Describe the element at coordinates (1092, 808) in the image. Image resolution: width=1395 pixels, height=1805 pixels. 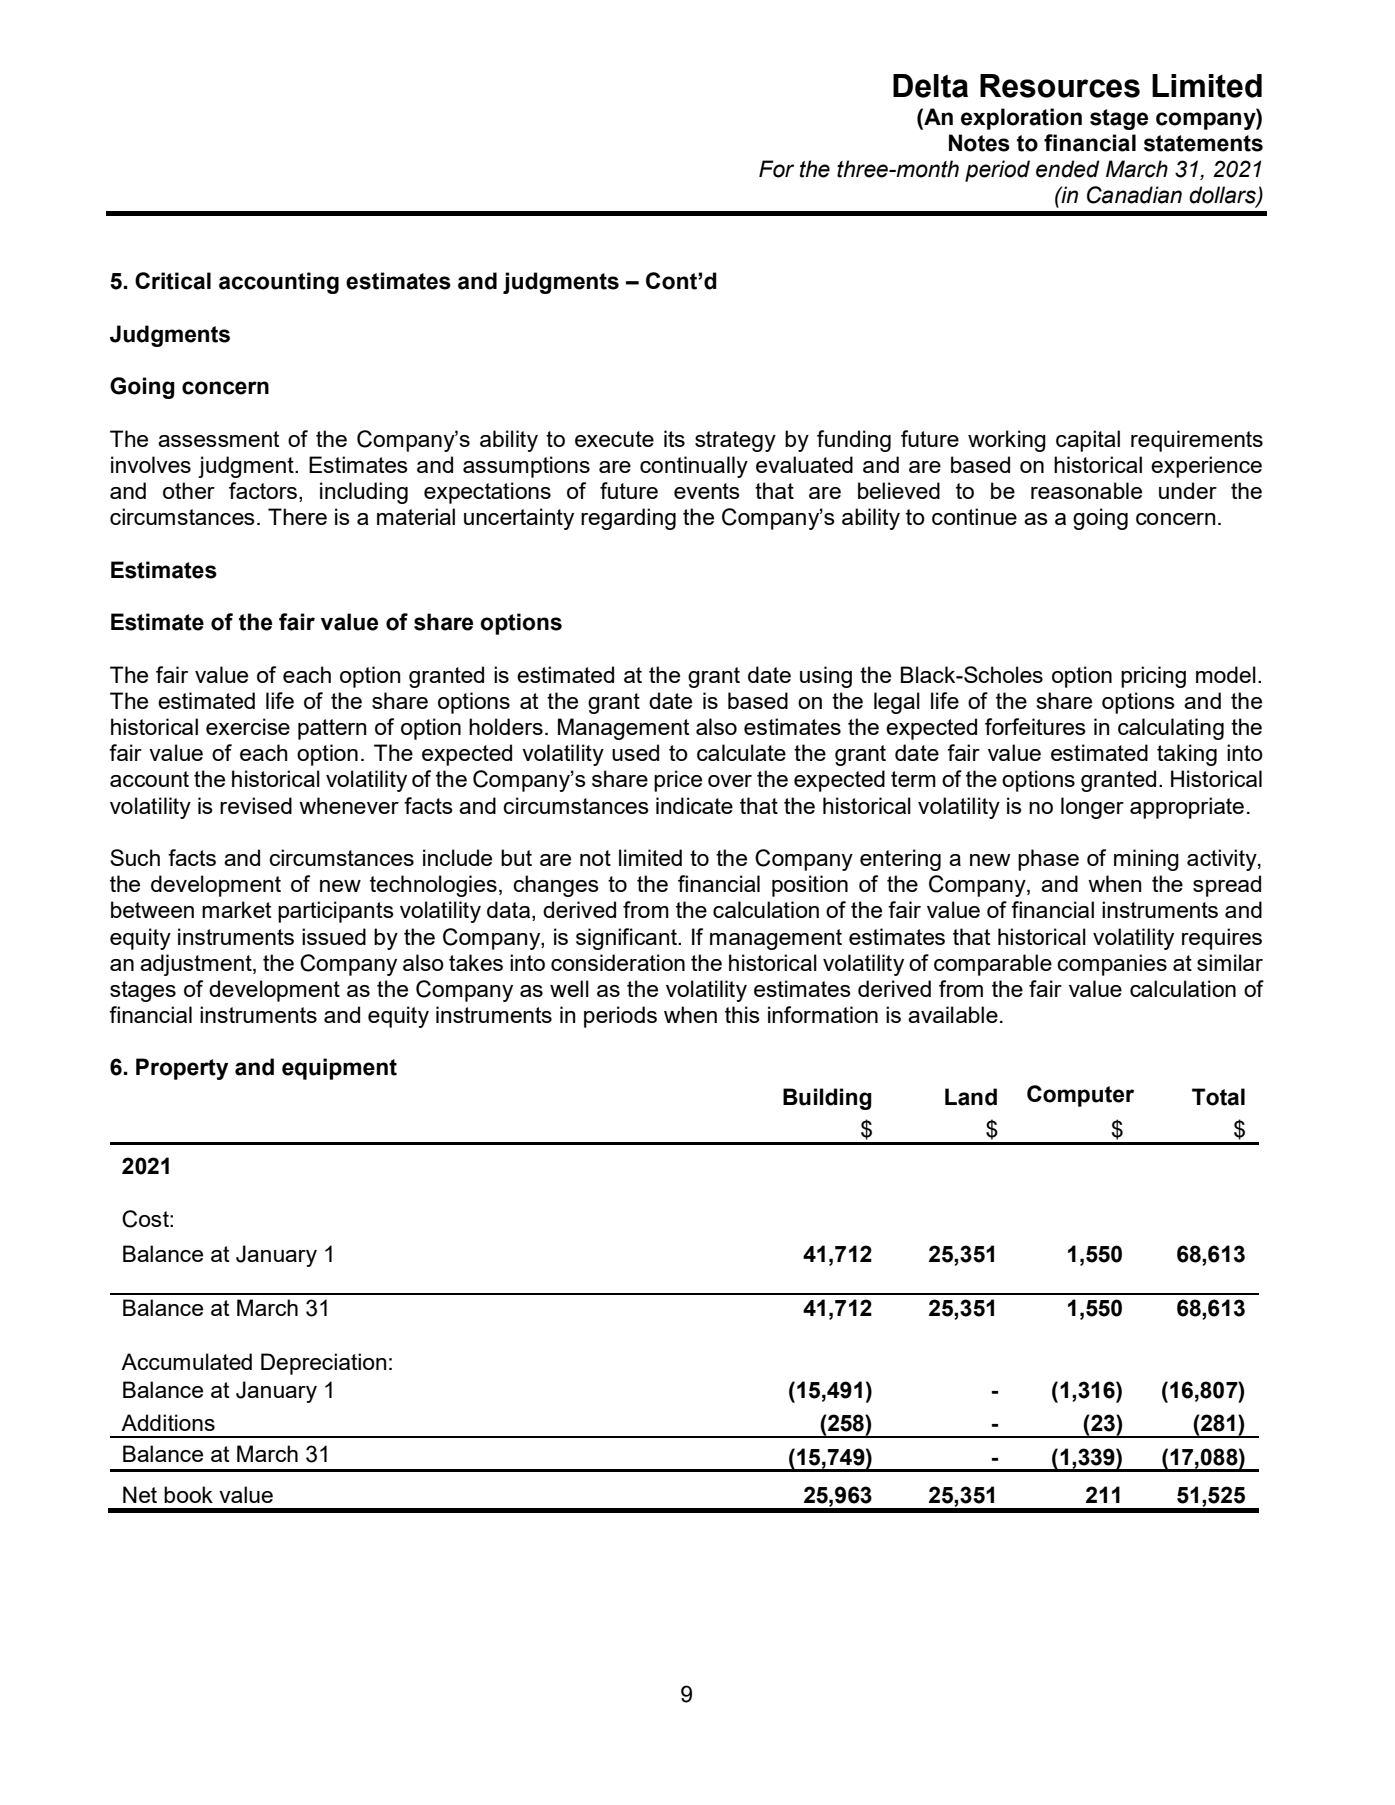
I see `longer` at that location.
